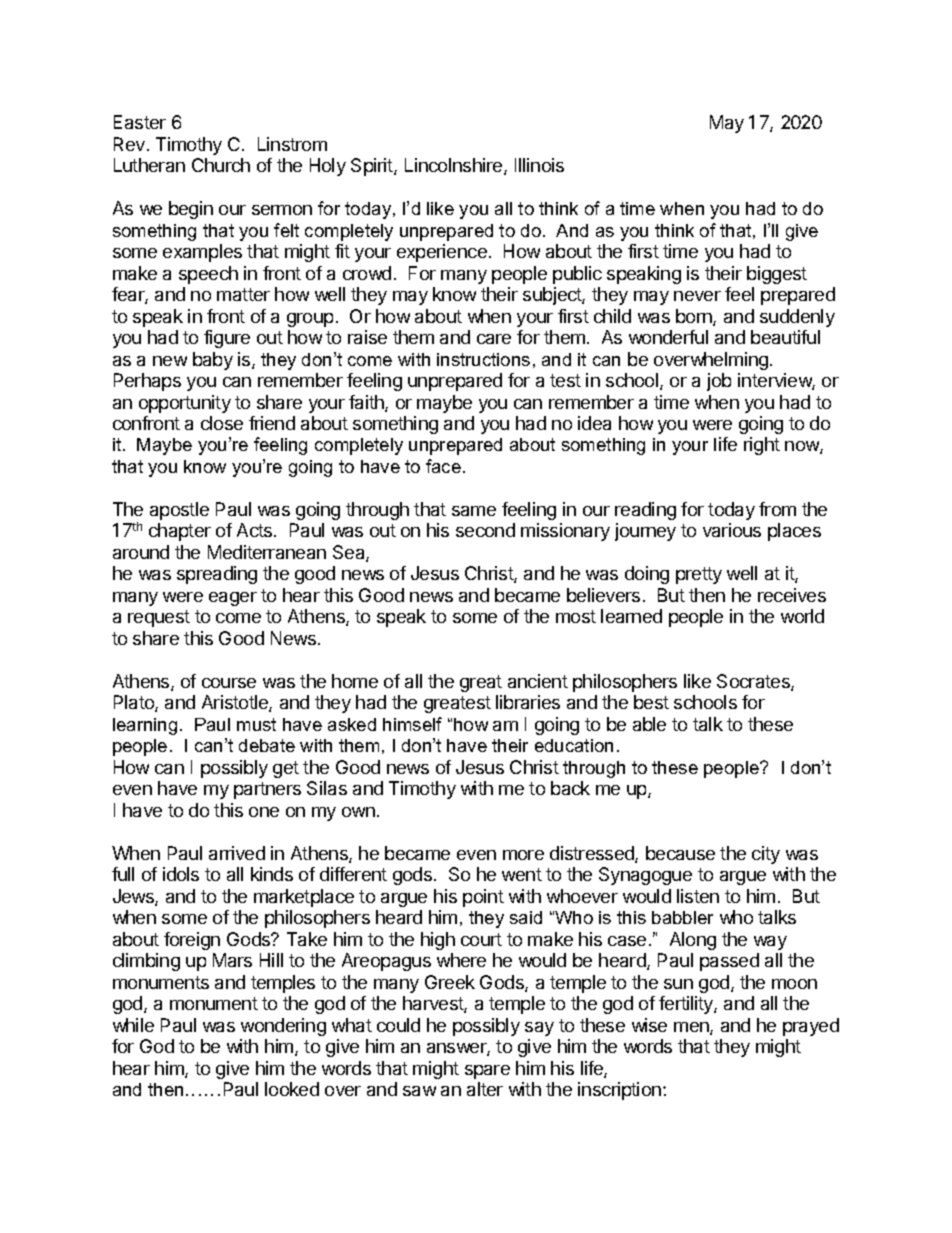 The width and height of the page is (952, 1233). I want to click on eager, so click(233, 599).
